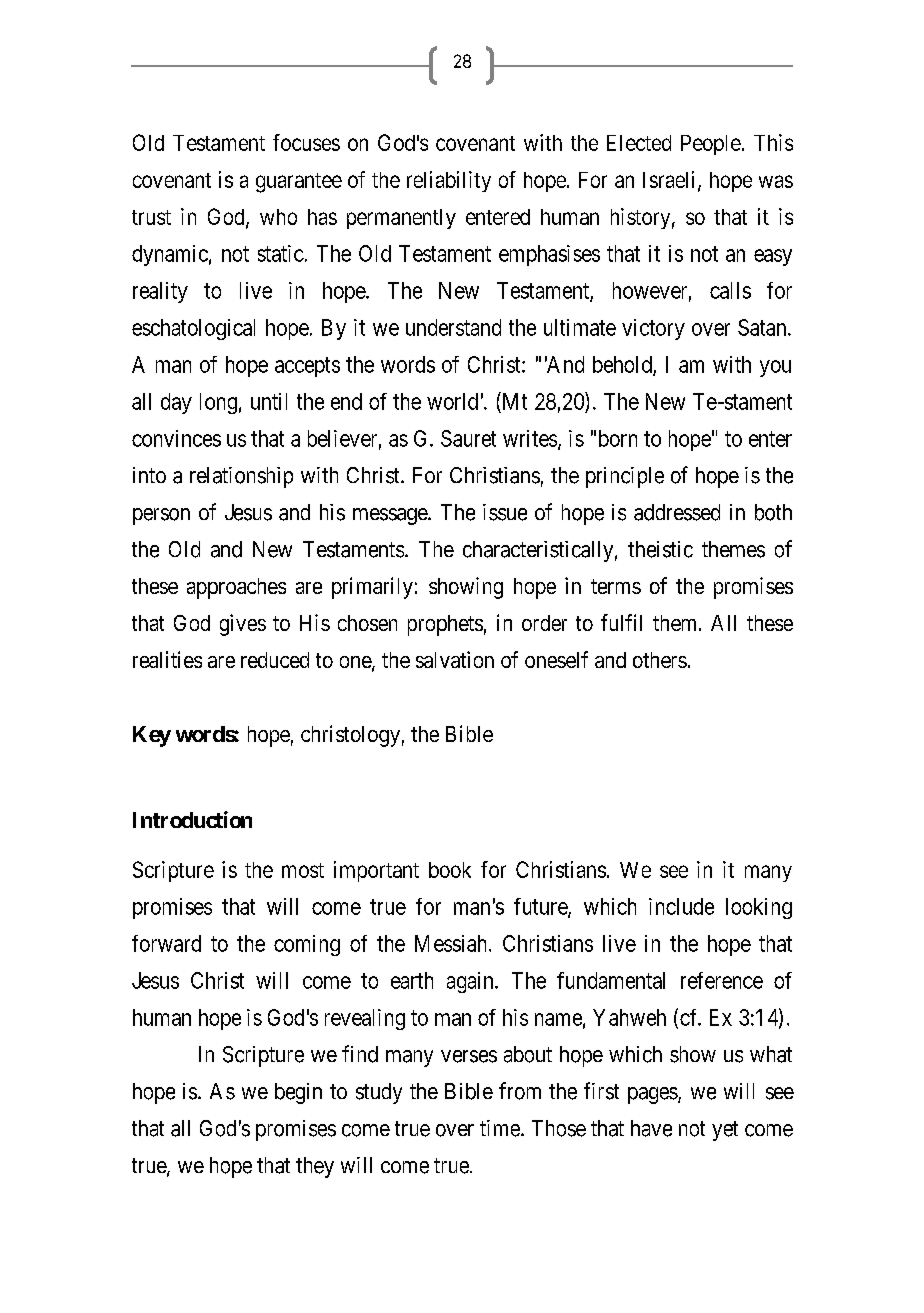  Describe the element at coordinates (722, 980) in the page. I see `reference` at that location.
